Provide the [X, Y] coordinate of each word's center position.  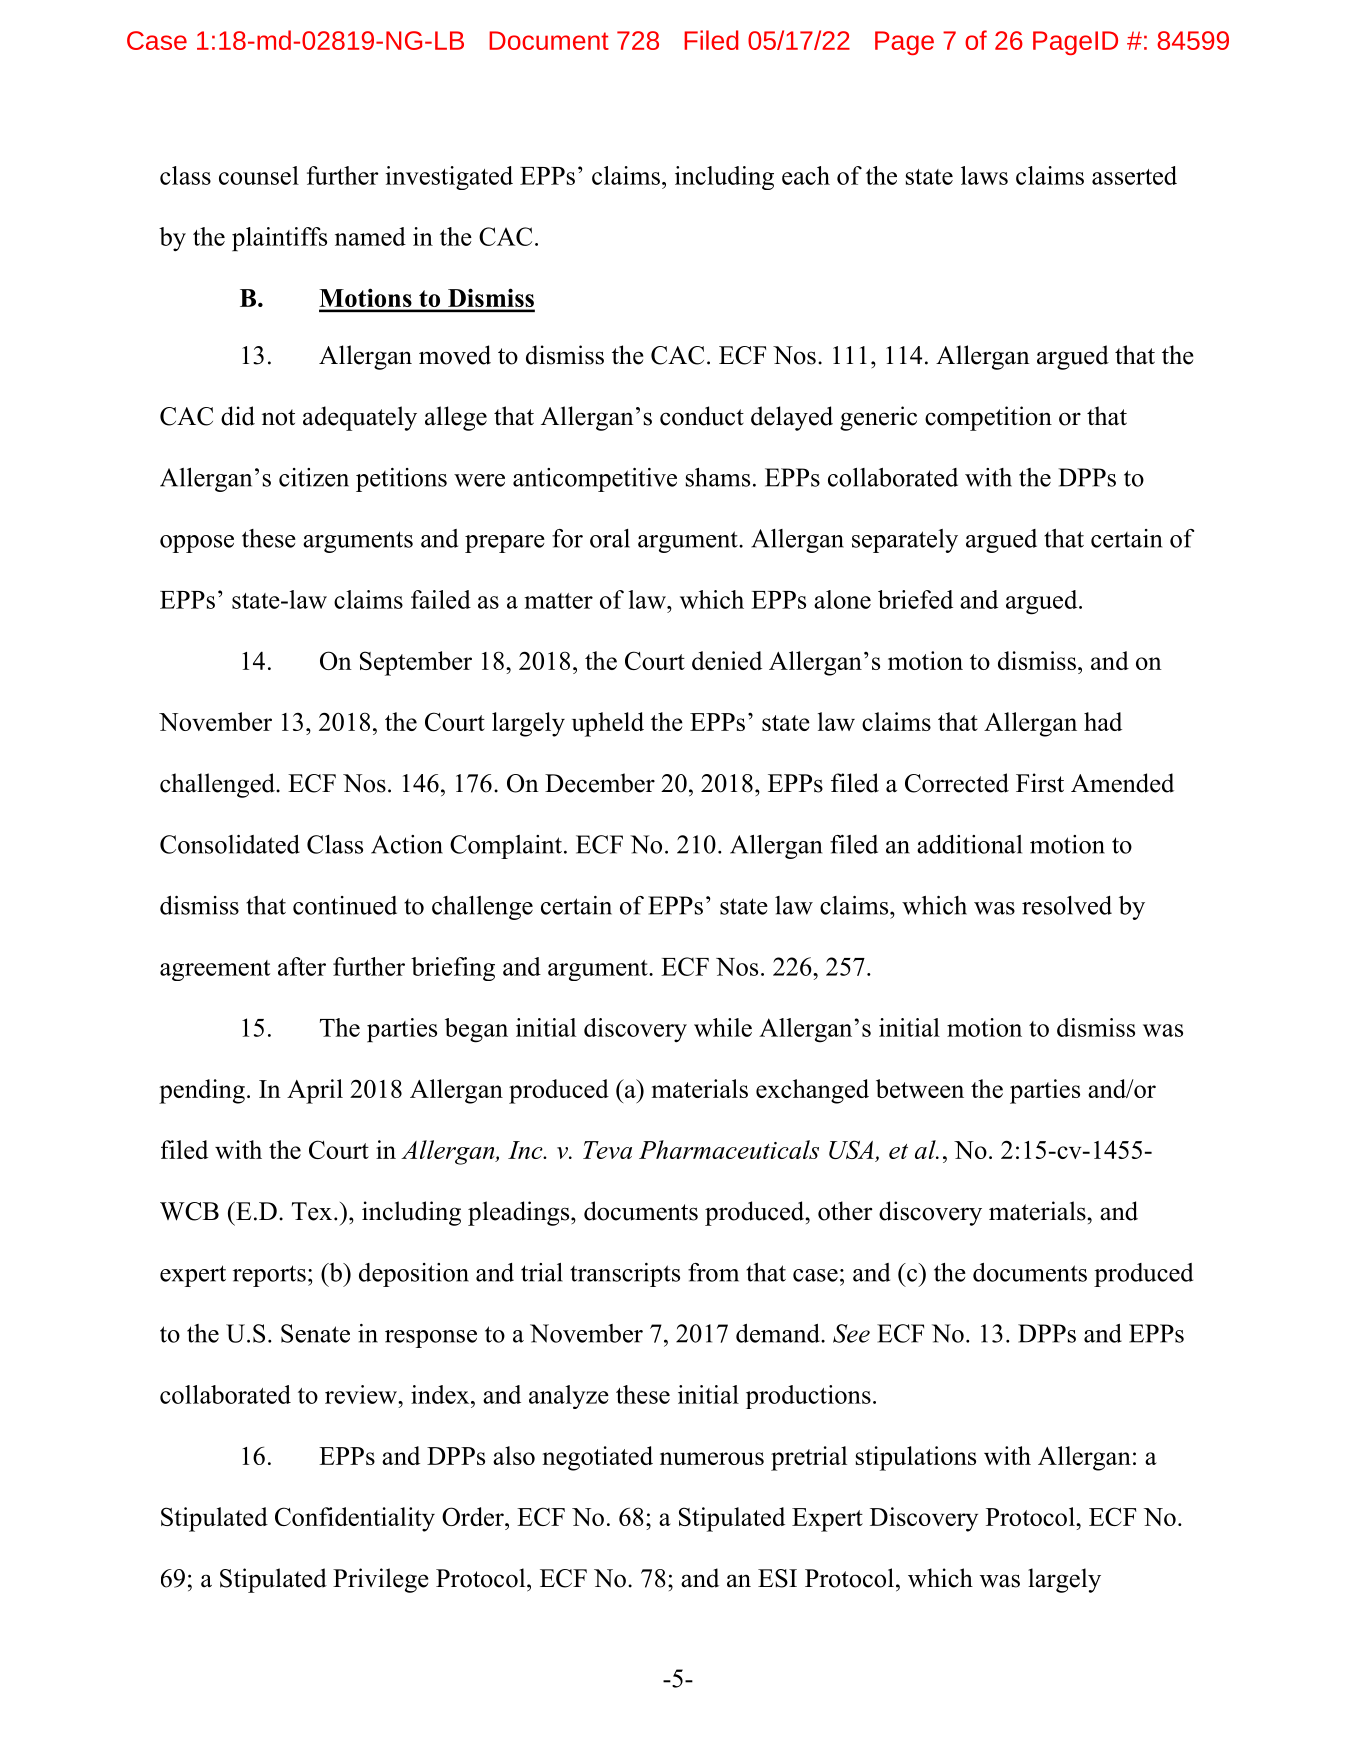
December [600, 783]
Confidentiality [355, 1519]
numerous [712, 1458]
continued [345, 905]
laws [984, 175]
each [806, 175]
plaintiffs [279, 239]
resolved [1067, 905]
